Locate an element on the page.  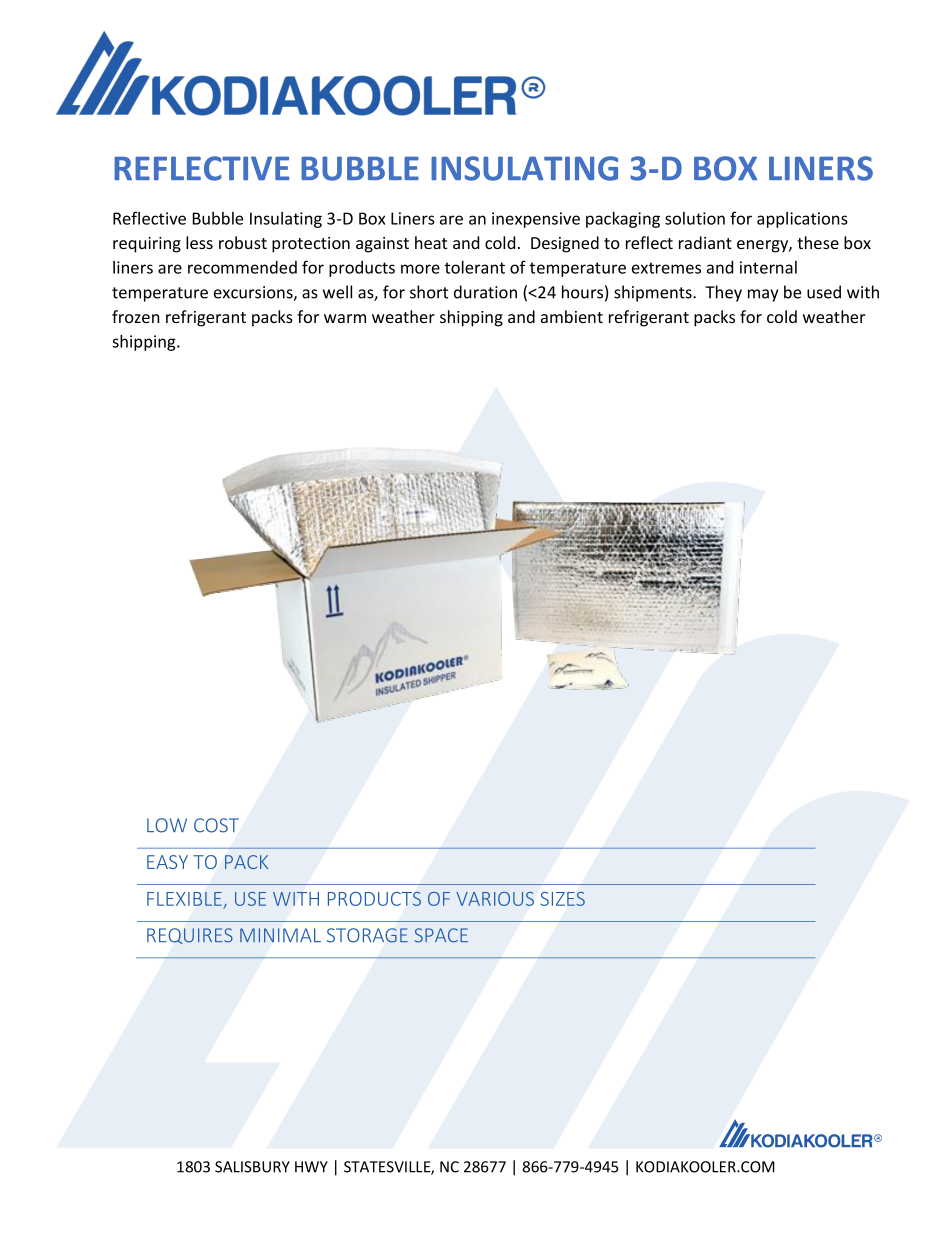
SIZES is located at coordinates (562, 899).
